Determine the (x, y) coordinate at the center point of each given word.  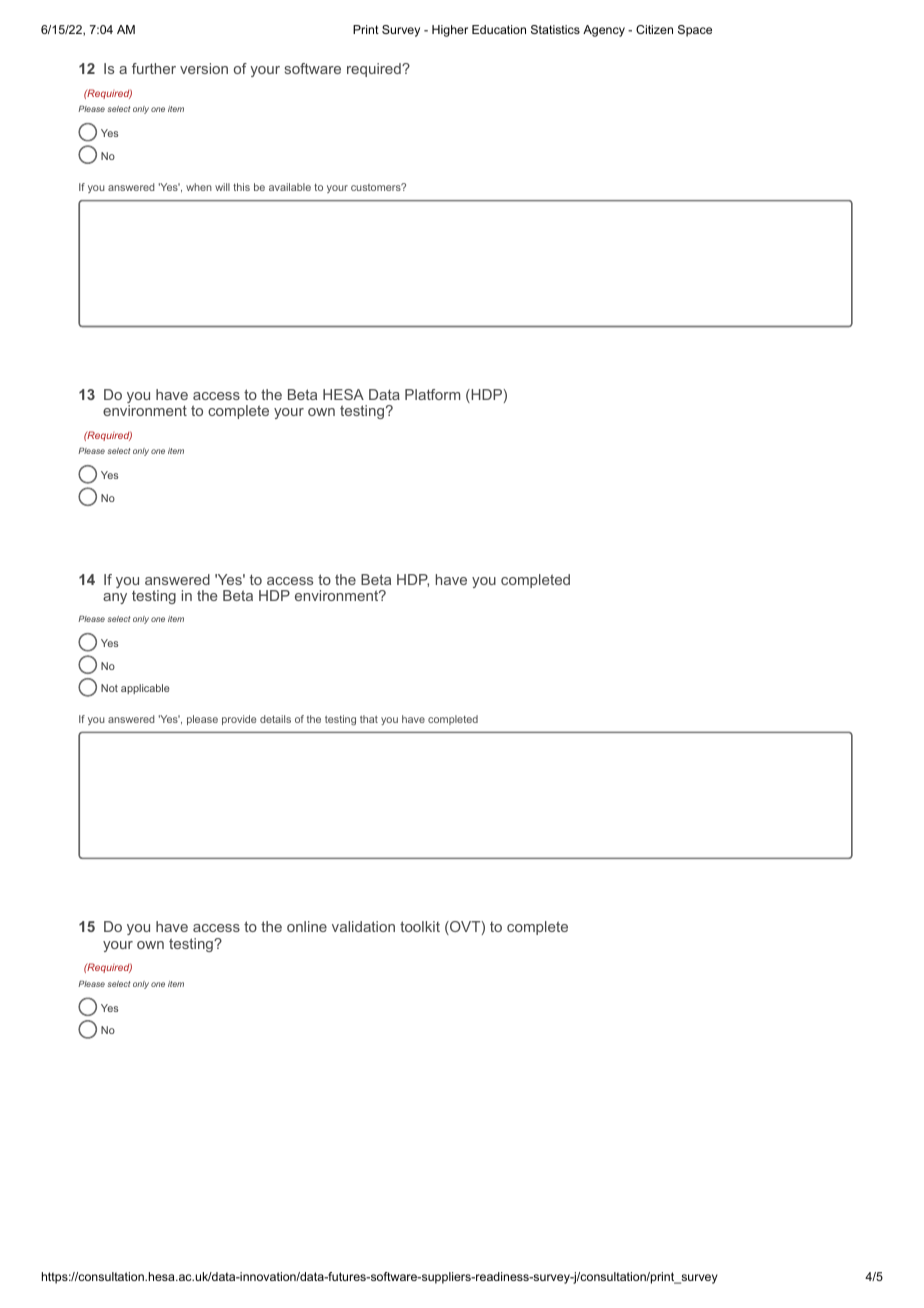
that (369, 719)
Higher (450, 31)
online (307, 926)
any (115, 598)
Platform (432, 394)
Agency (604, 31)
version (204, 68)
